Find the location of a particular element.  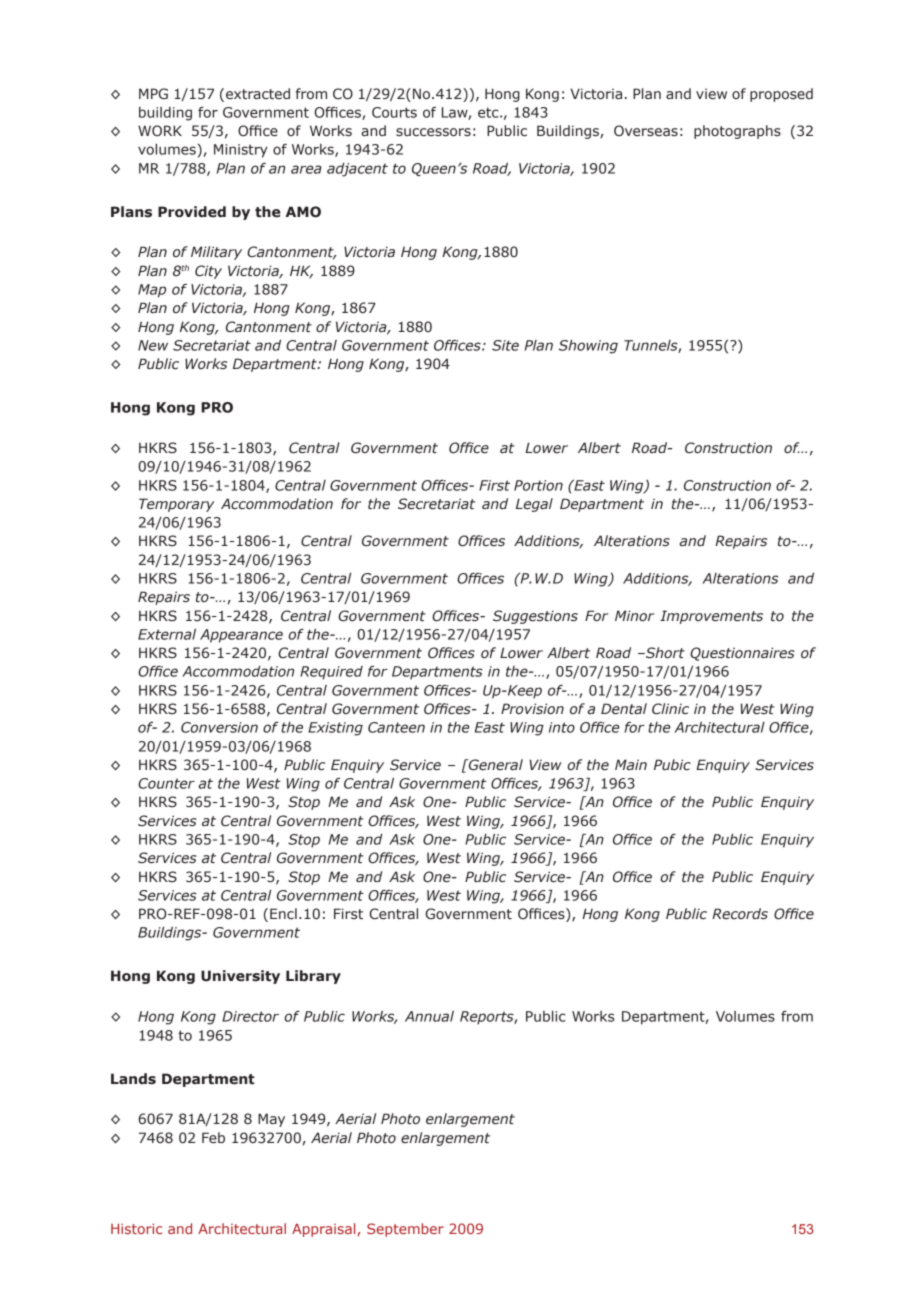

Feb is located at coordinates (213, 1138).
